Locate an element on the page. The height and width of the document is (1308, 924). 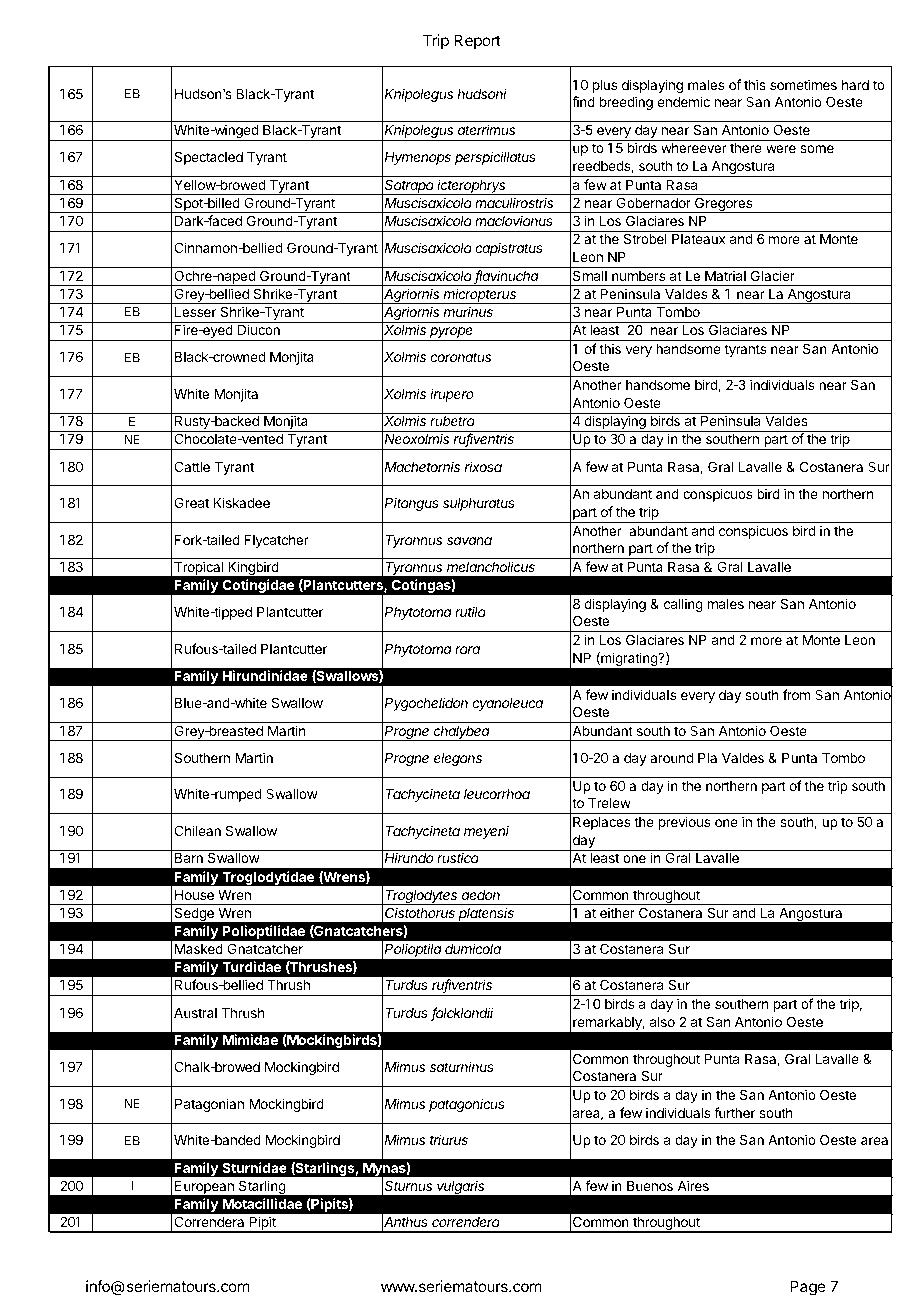
further is located at coordinates (734, 1112).
